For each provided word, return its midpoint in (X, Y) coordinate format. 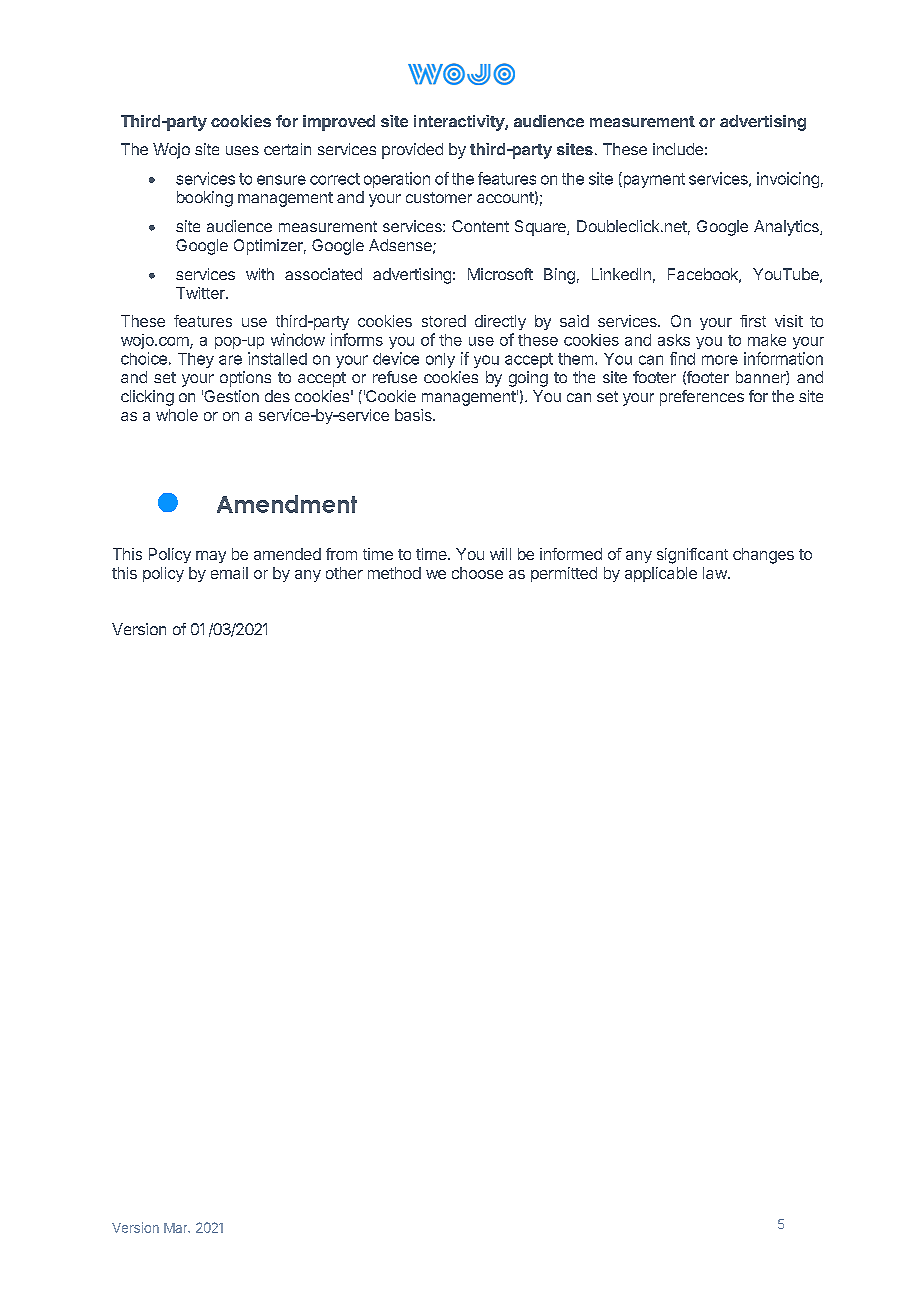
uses (242, 150)
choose (477, 573)
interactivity (460, 123)
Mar (177, 1228)
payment (653, 180)
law (715, 573)
